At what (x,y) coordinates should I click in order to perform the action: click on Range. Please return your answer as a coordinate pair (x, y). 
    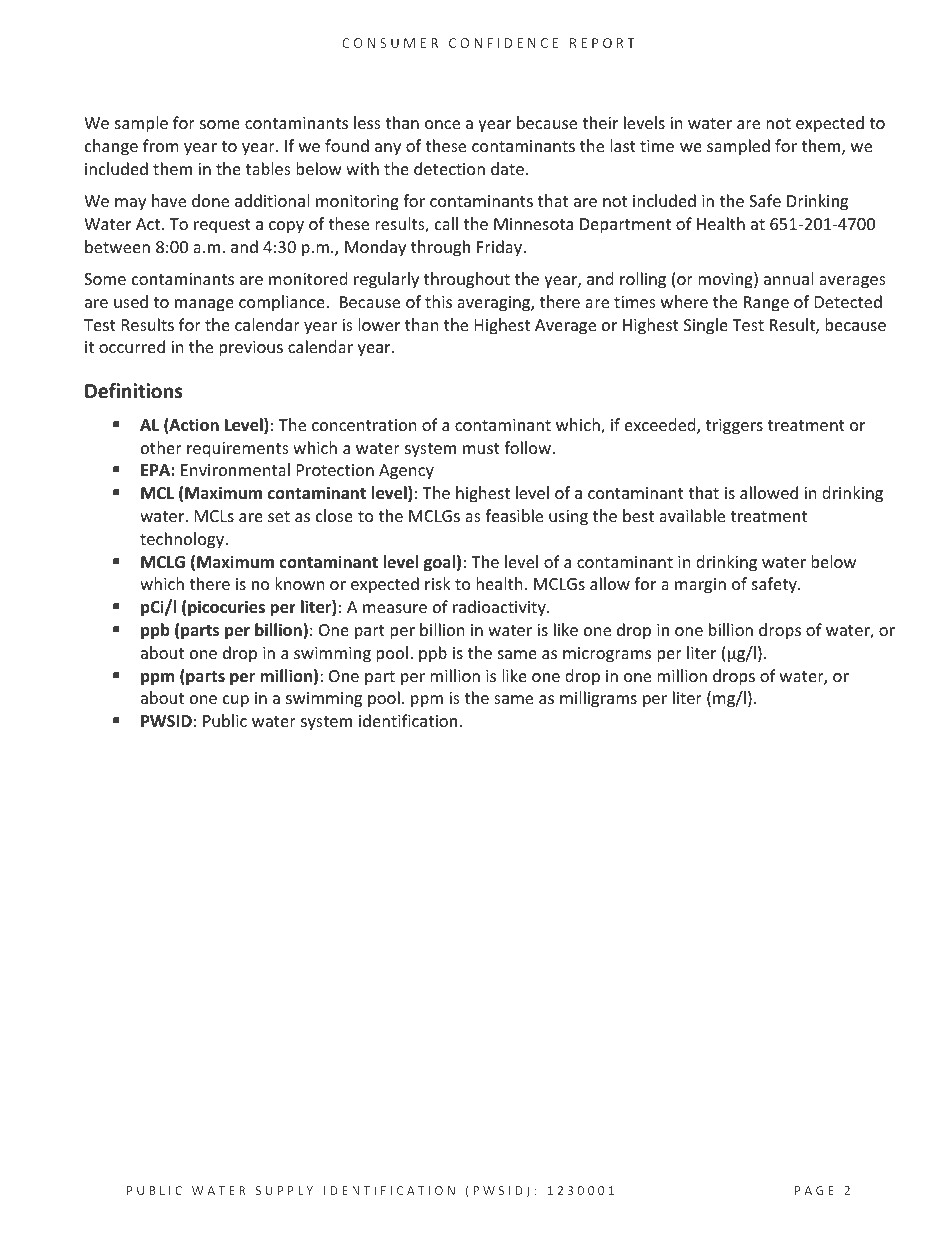
    Looking at the image, I should click on (766, 304).
